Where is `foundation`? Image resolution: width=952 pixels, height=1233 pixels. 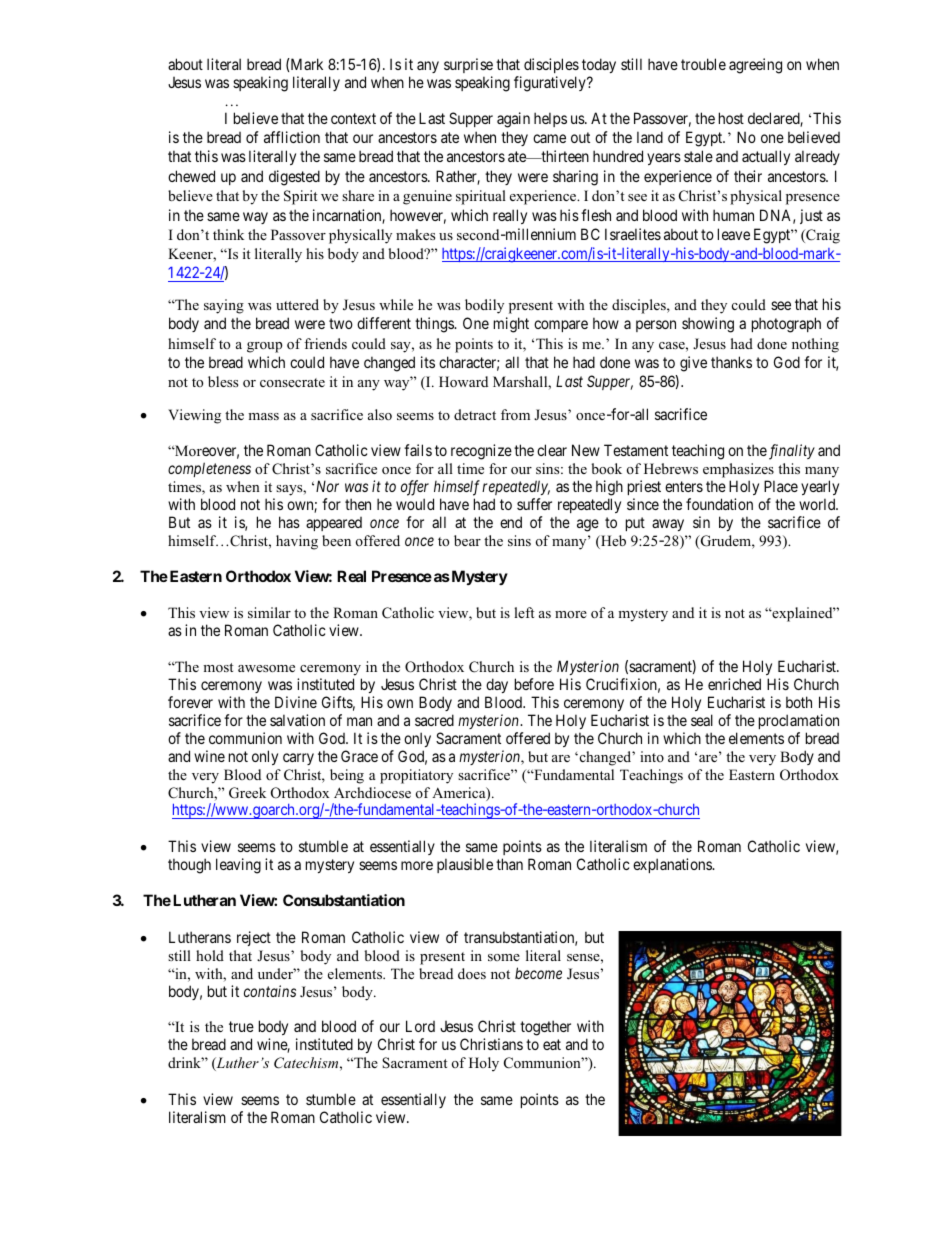 foundation is located at coordinates (719, 504).
